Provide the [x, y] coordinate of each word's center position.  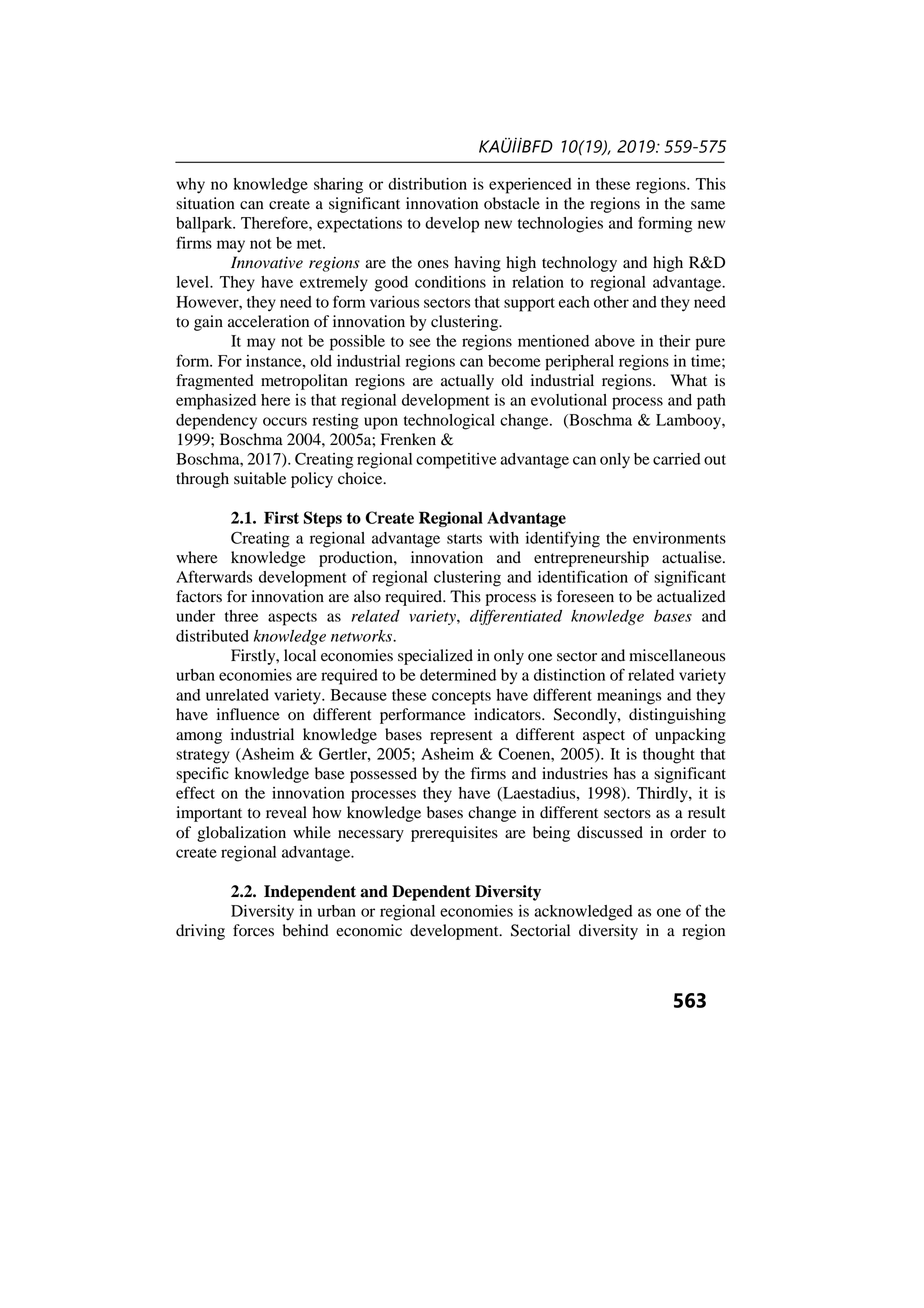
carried [677, 459]
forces [253, 930]
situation [205, 203]
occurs [285, 421]
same [708, 205]
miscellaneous [677, 655]
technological [449, 422]
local [300, 655]
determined [458, 675]
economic [369, 930]
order [688, 832]
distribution [427, 184]
